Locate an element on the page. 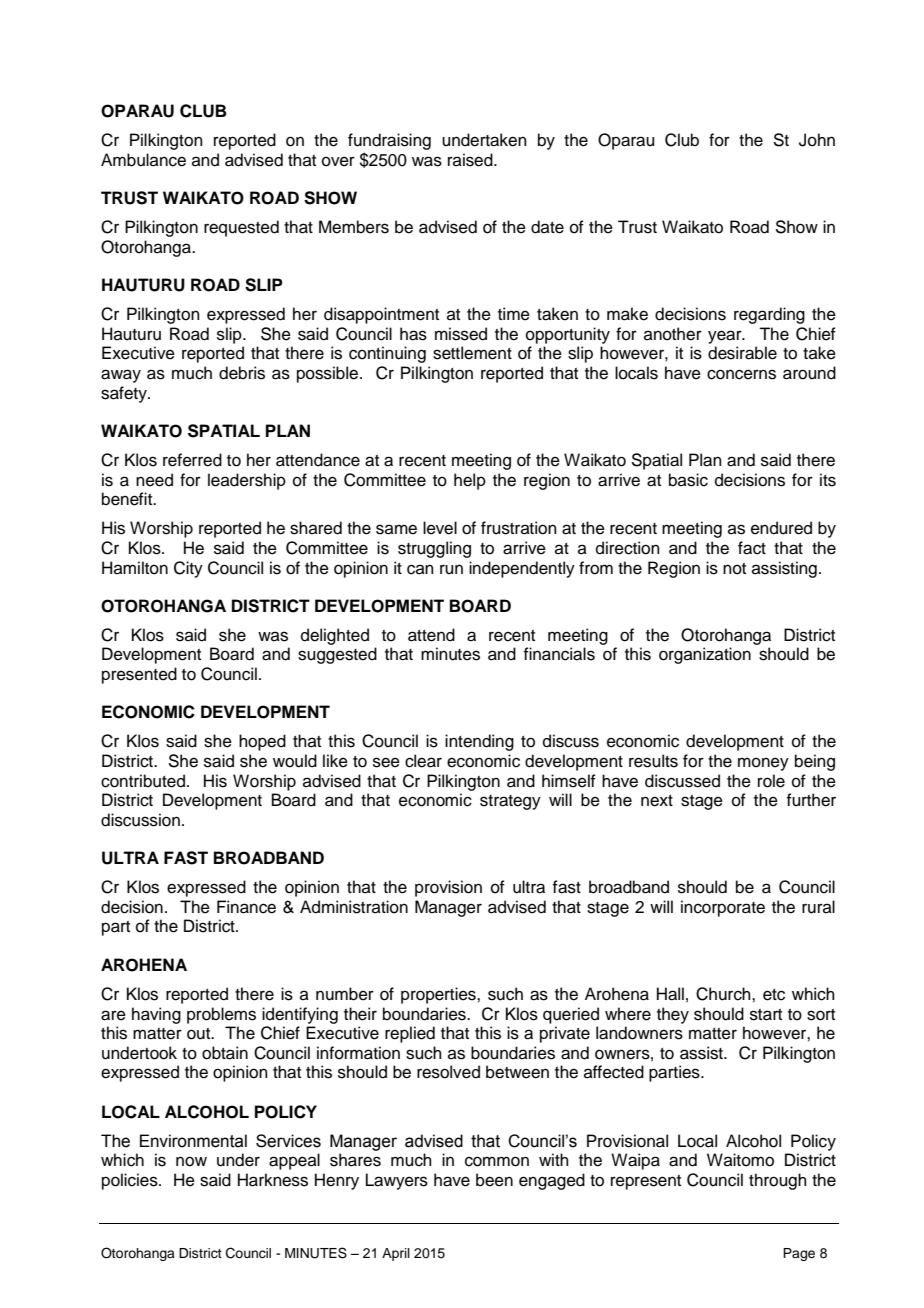 This document has width=924, height=1308. Ambulance is located at coordinates (143, 160).
